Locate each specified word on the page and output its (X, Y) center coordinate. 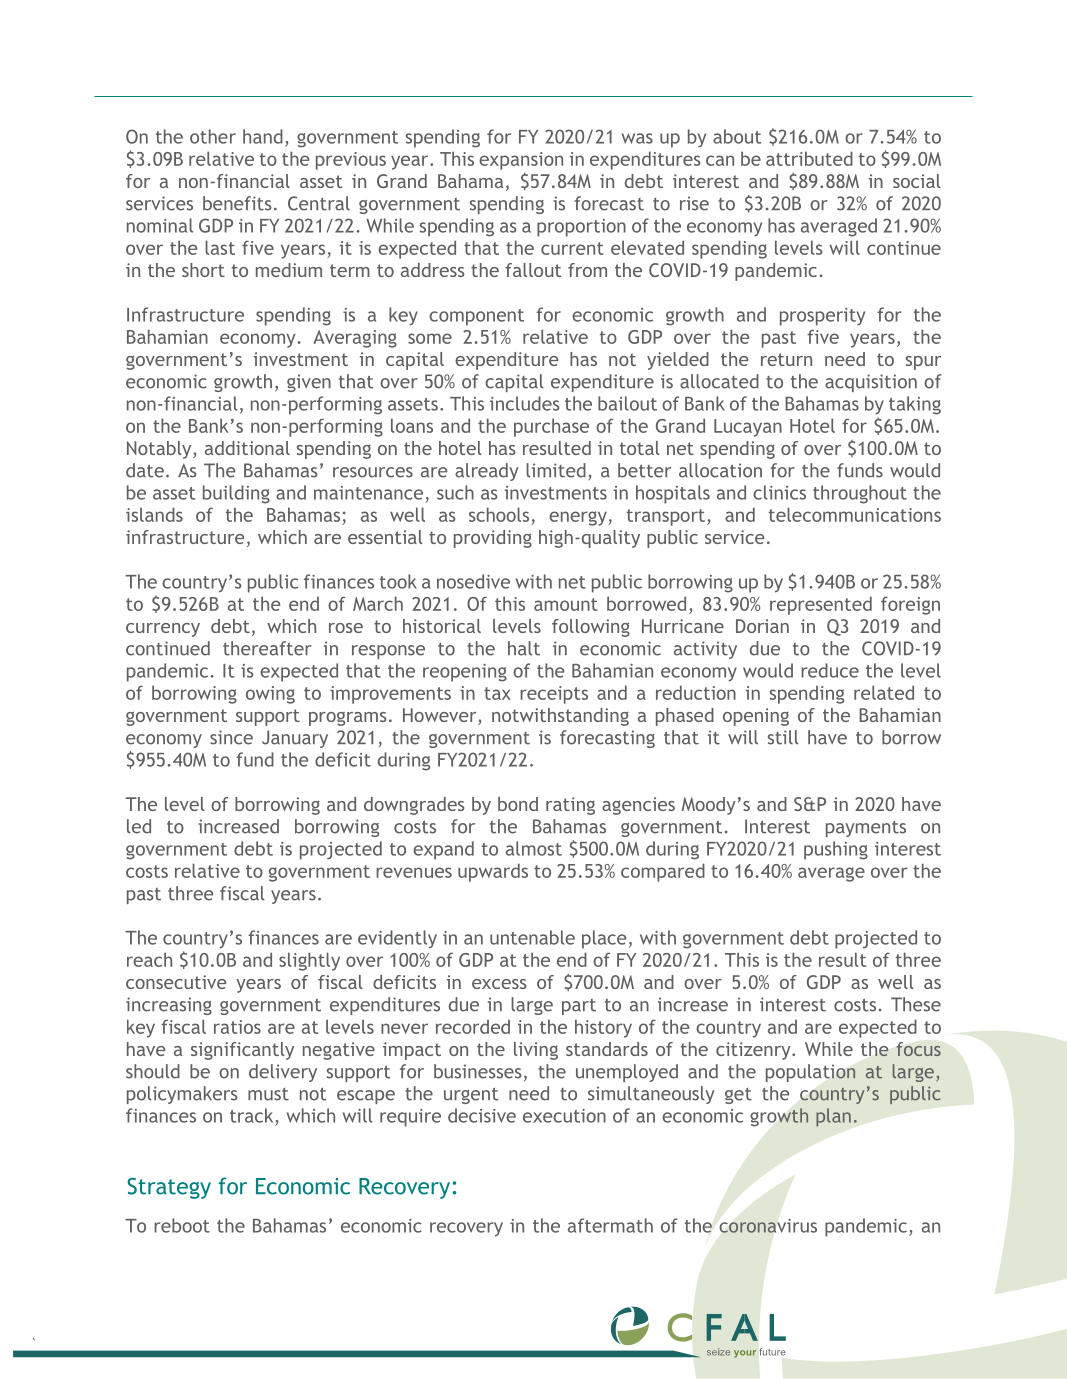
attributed (809, 158)
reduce (830, 670)
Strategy (169, 1188)
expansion (521, 161)
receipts (554, 695)
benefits (237, 203)
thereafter (267, 648)
